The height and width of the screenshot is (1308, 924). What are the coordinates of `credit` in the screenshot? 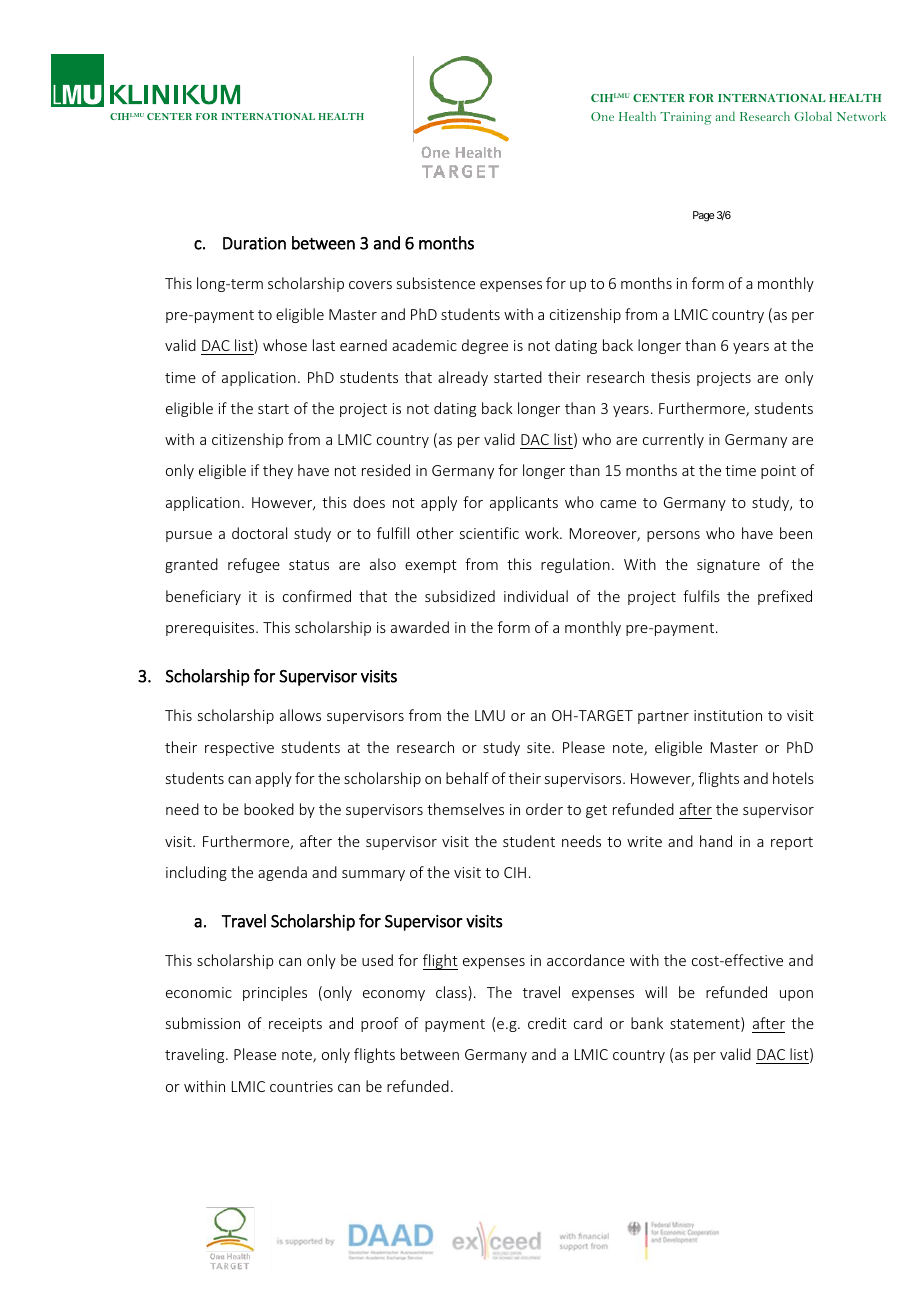 It's located at (547, 1023).
